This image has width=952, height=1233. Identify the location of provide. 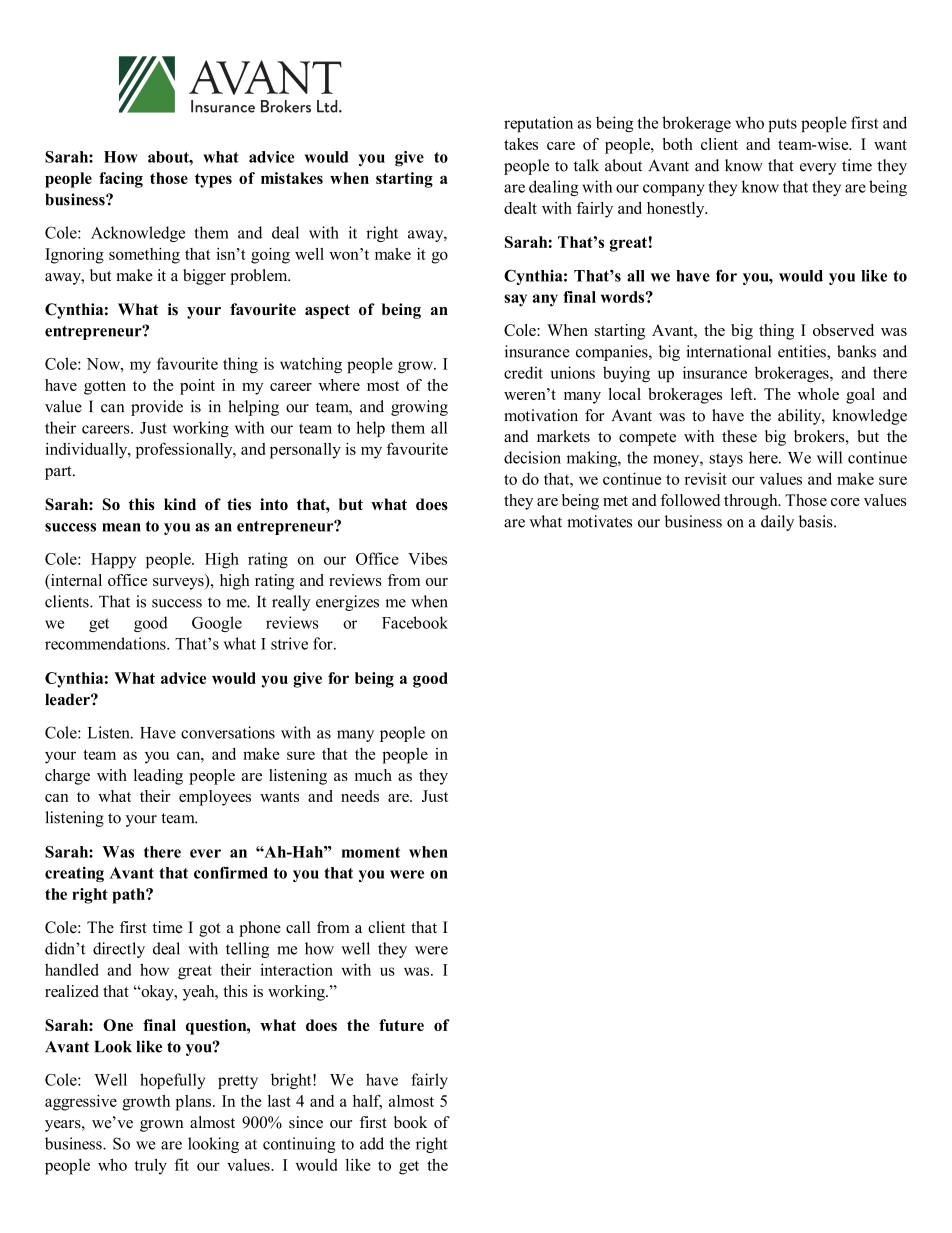
(157, 408).
